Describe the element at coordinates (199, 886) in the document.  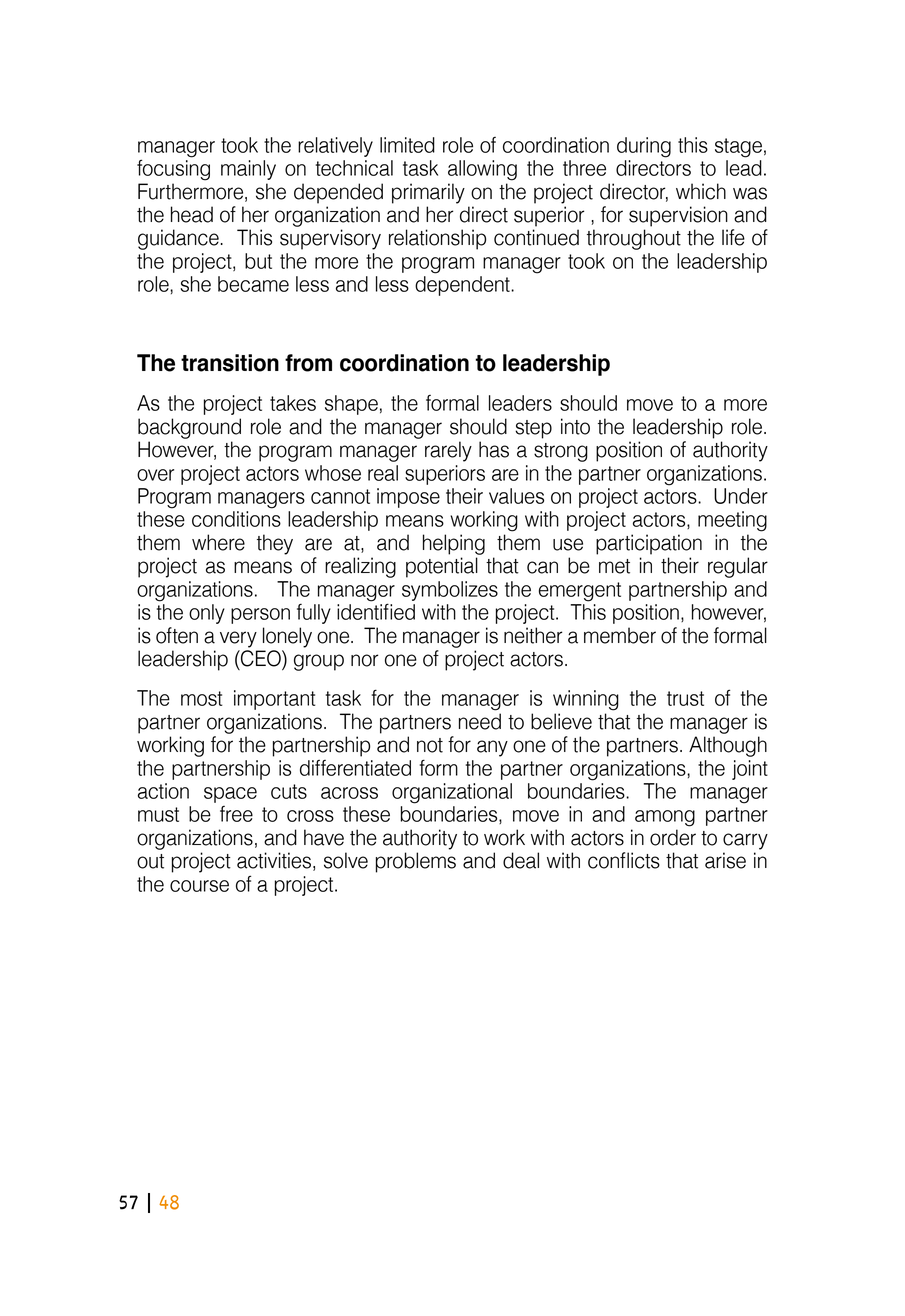
I see `course` at that location.
